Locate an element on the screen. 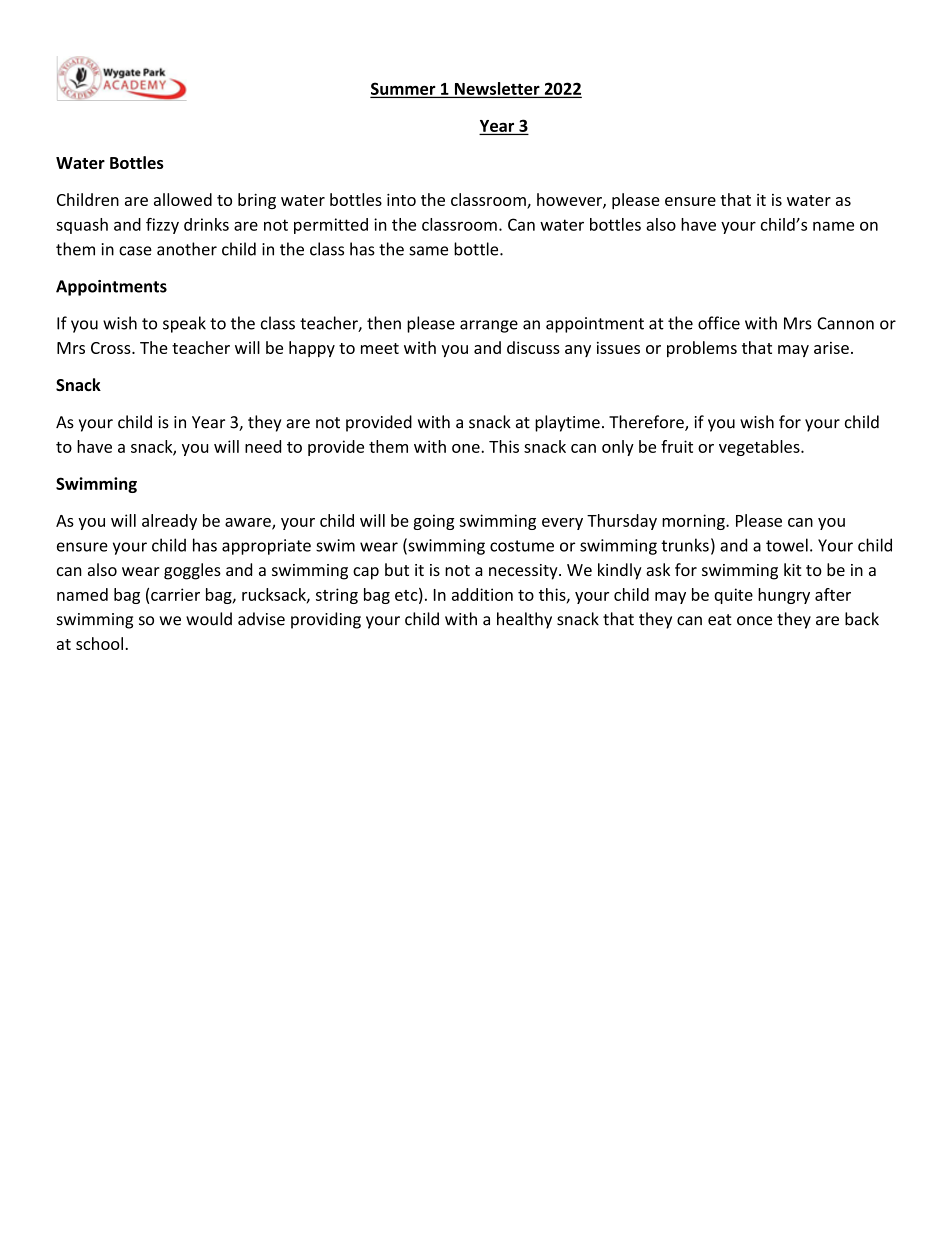 Image resolution: width=952 pixels, height=1233 pixels. office is located at coordinates (719, 323).
